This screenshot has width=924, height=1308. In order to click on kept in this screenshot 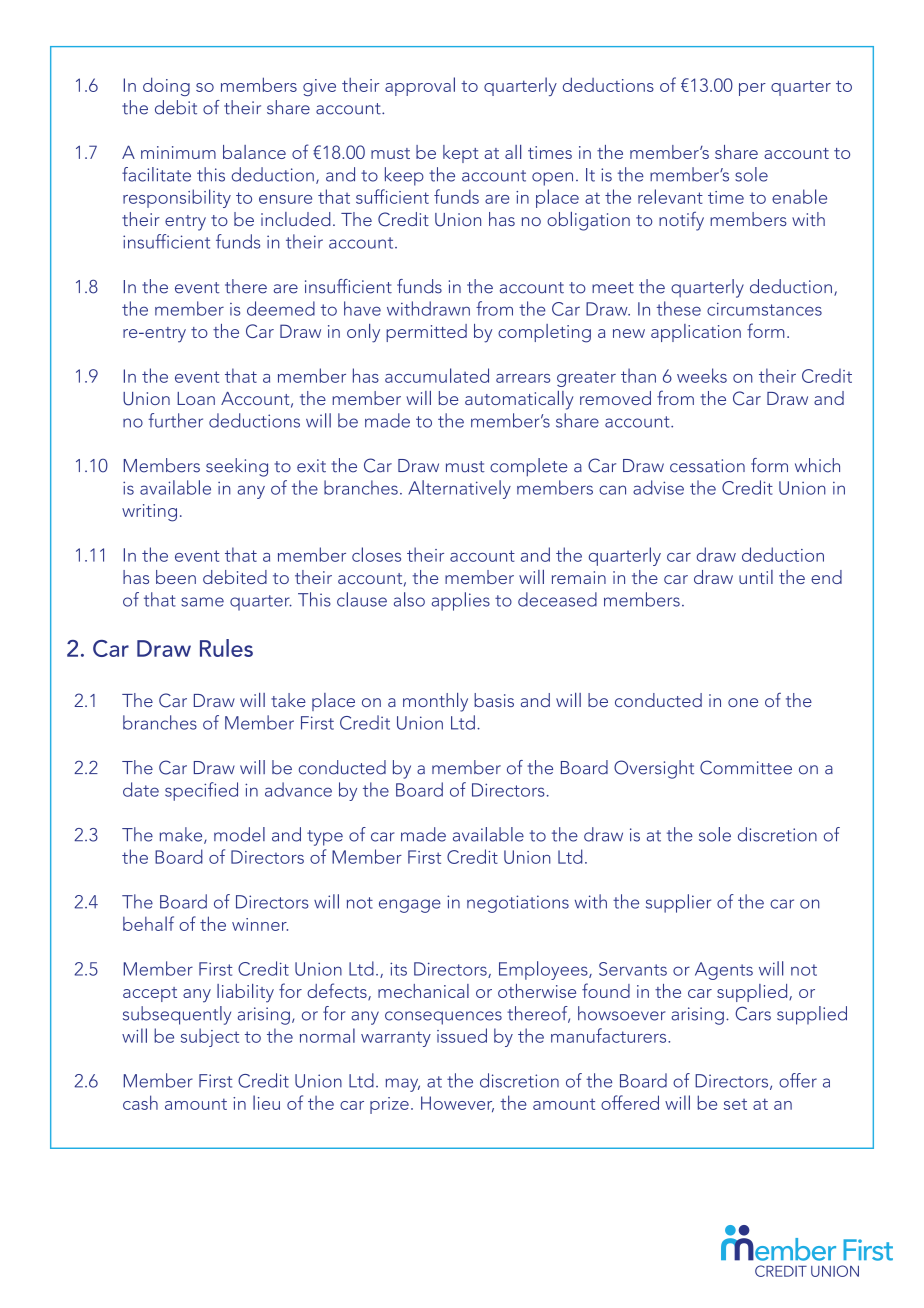, I will do `click(461, 154)`.
